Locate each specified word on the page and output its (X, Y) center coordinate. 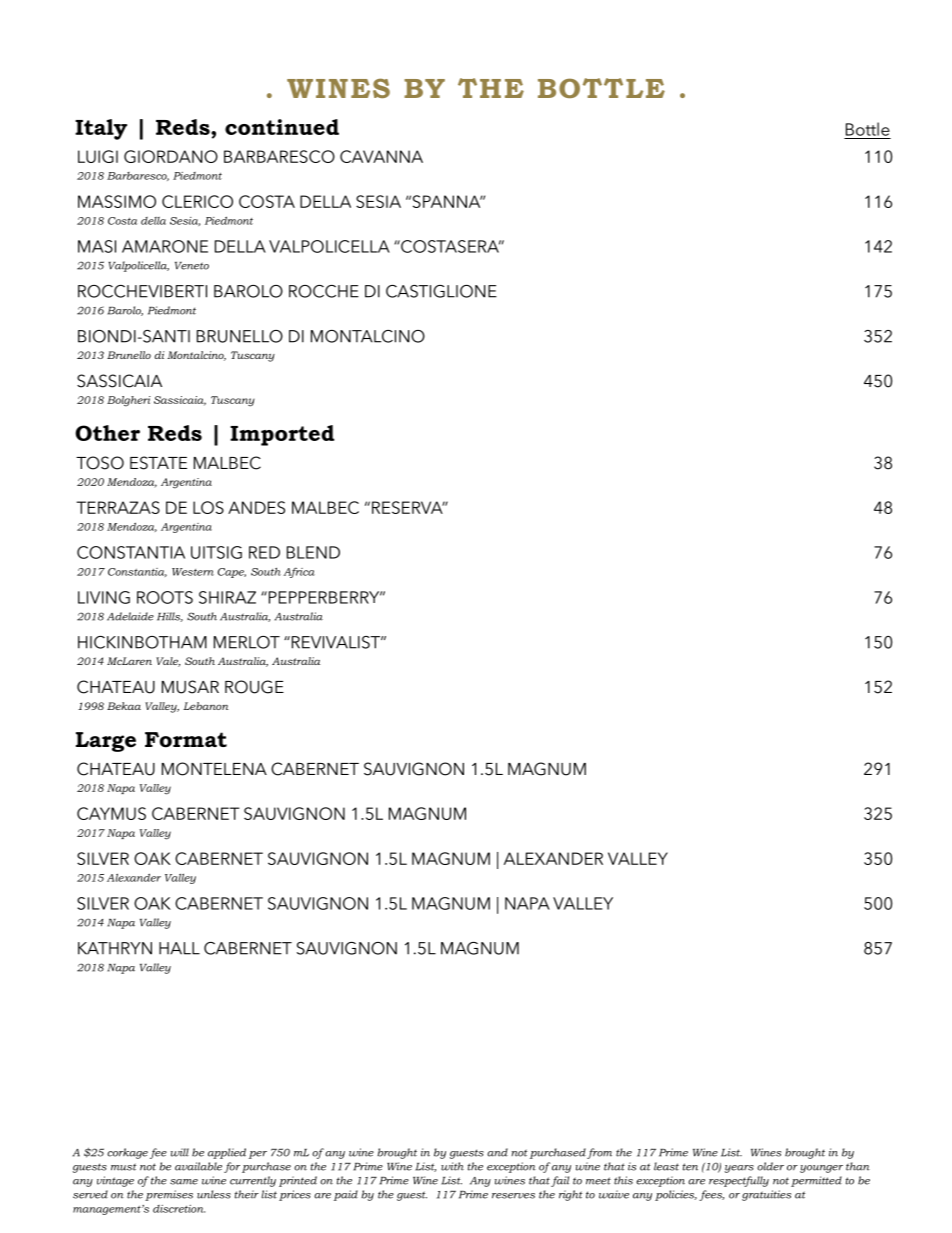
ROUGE (254, 687)
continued (282, 127)
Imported (282, 435)
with (452, 1166)
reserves (513, 1196)
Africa (299, 572)
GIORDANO (171, 156)
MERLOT (247, 642)
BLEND (313, 552)
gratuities (766, 1195)
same (184, 1182)
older (770, 1166)
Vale (168, 662)
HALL (179, 948)
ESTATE (158, 463)
